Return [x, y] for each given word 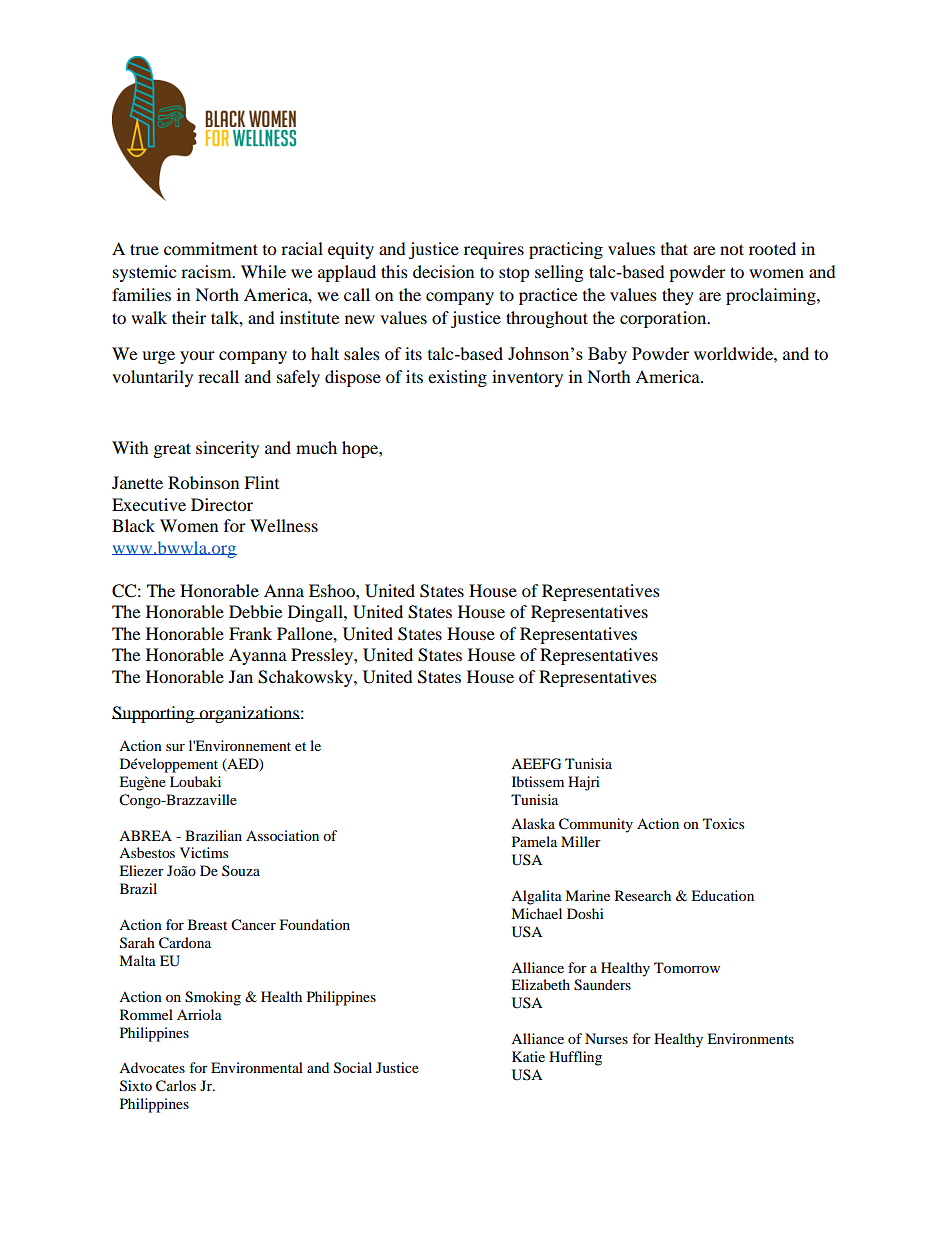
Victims [204, 852]
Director [222, 504]
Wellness [284, 525]
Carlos [176, 1086]
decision [443, 271]
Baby [607, 355]
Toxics [723, 823]
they [678, 296]
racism [207, 271]
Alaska [533, 823]
